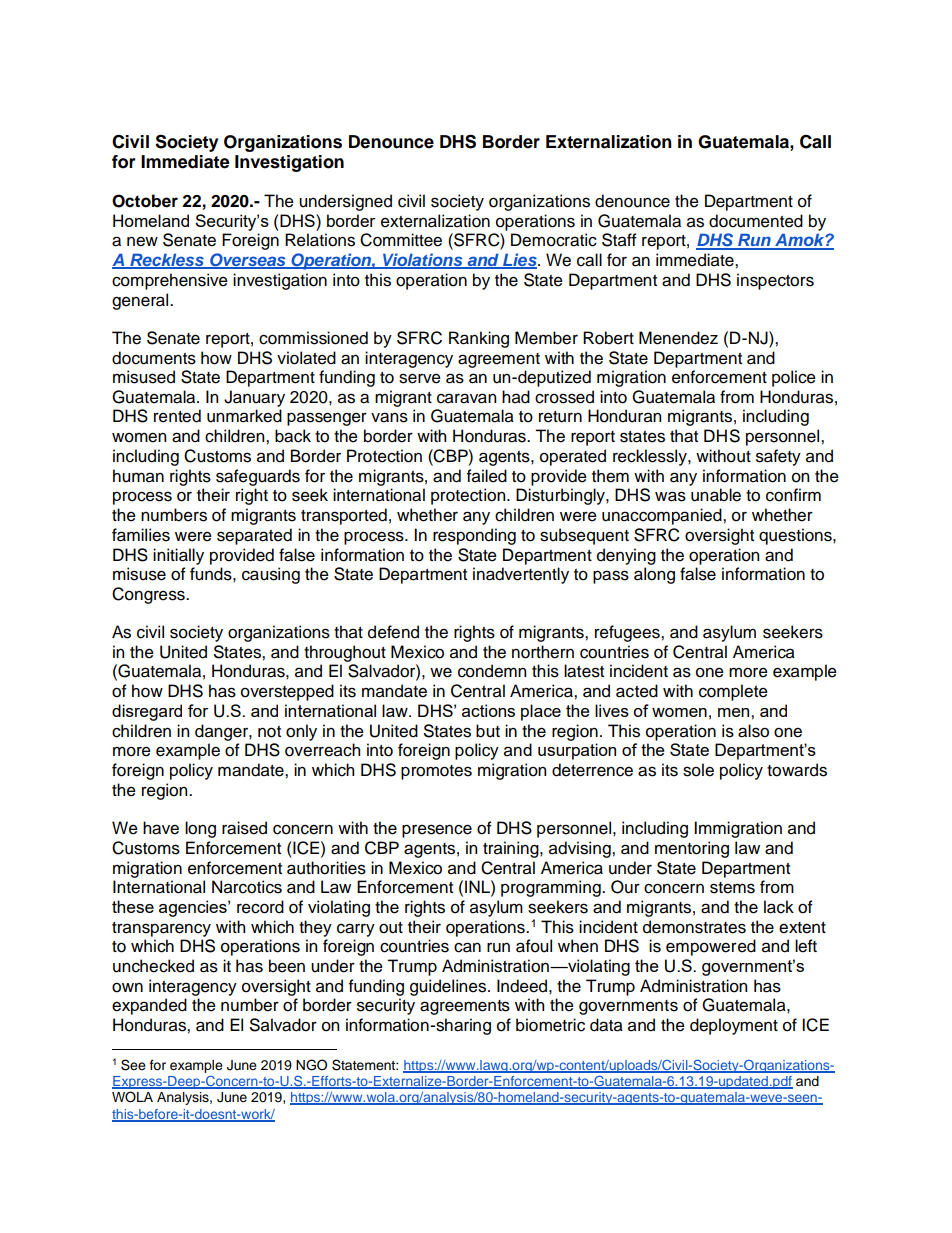  Describe the element at coordinates (149, 1006) in the page. I see `expanded` at that location.
